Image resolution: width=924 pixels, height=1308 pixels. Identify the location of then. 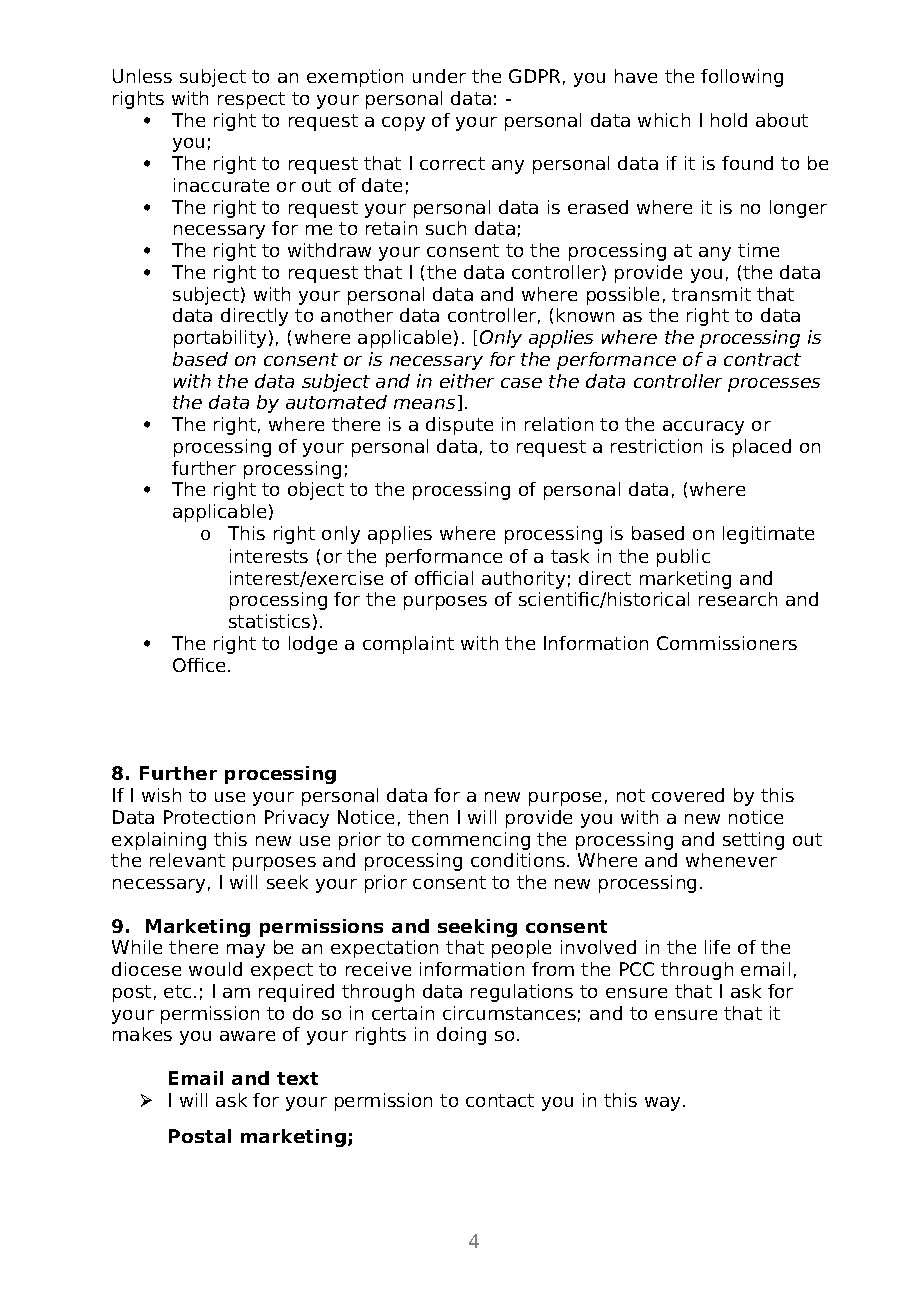
(428, 817).
